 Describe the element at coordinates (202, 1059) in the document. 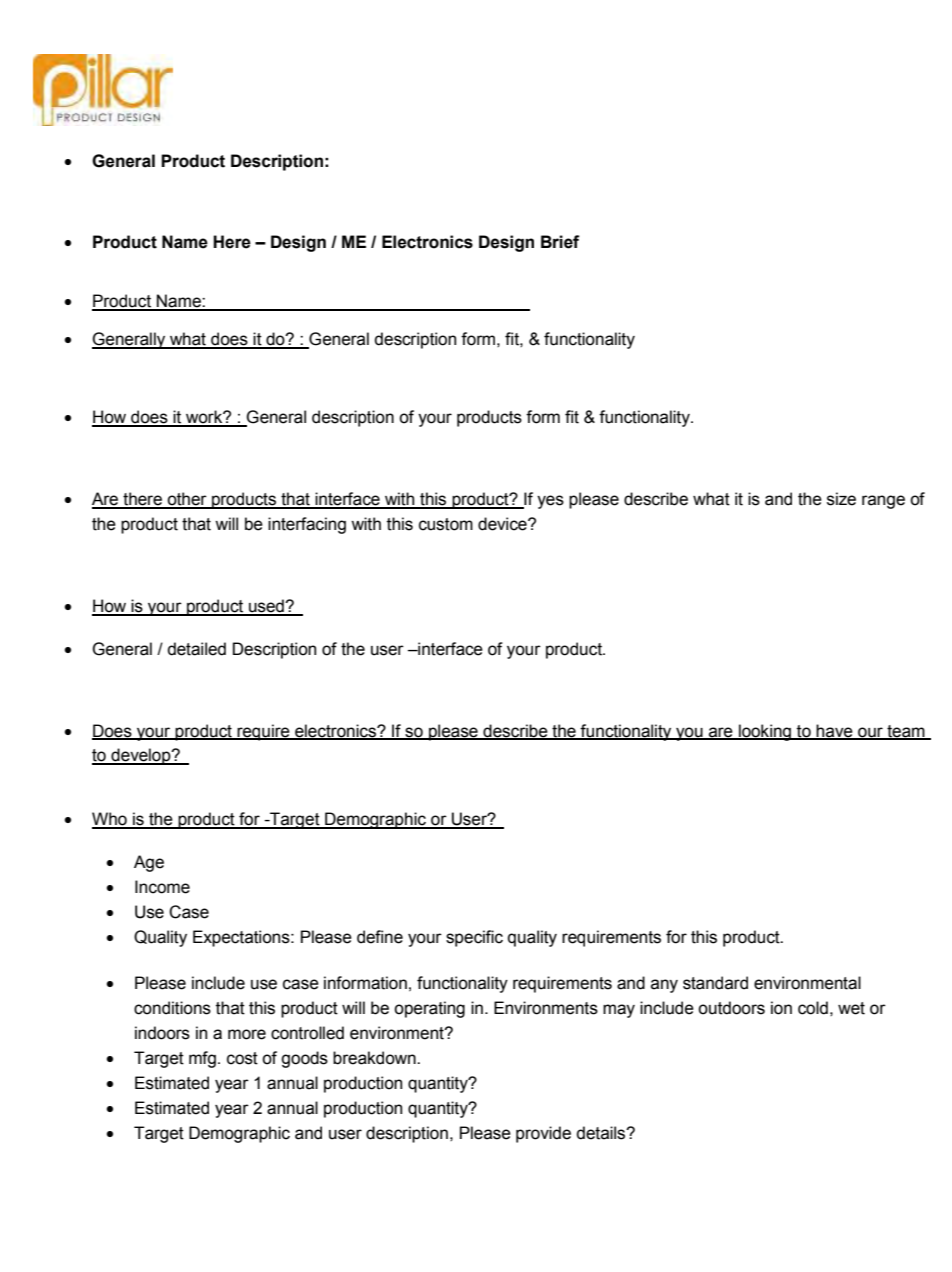

I see `mfg` at that location.
